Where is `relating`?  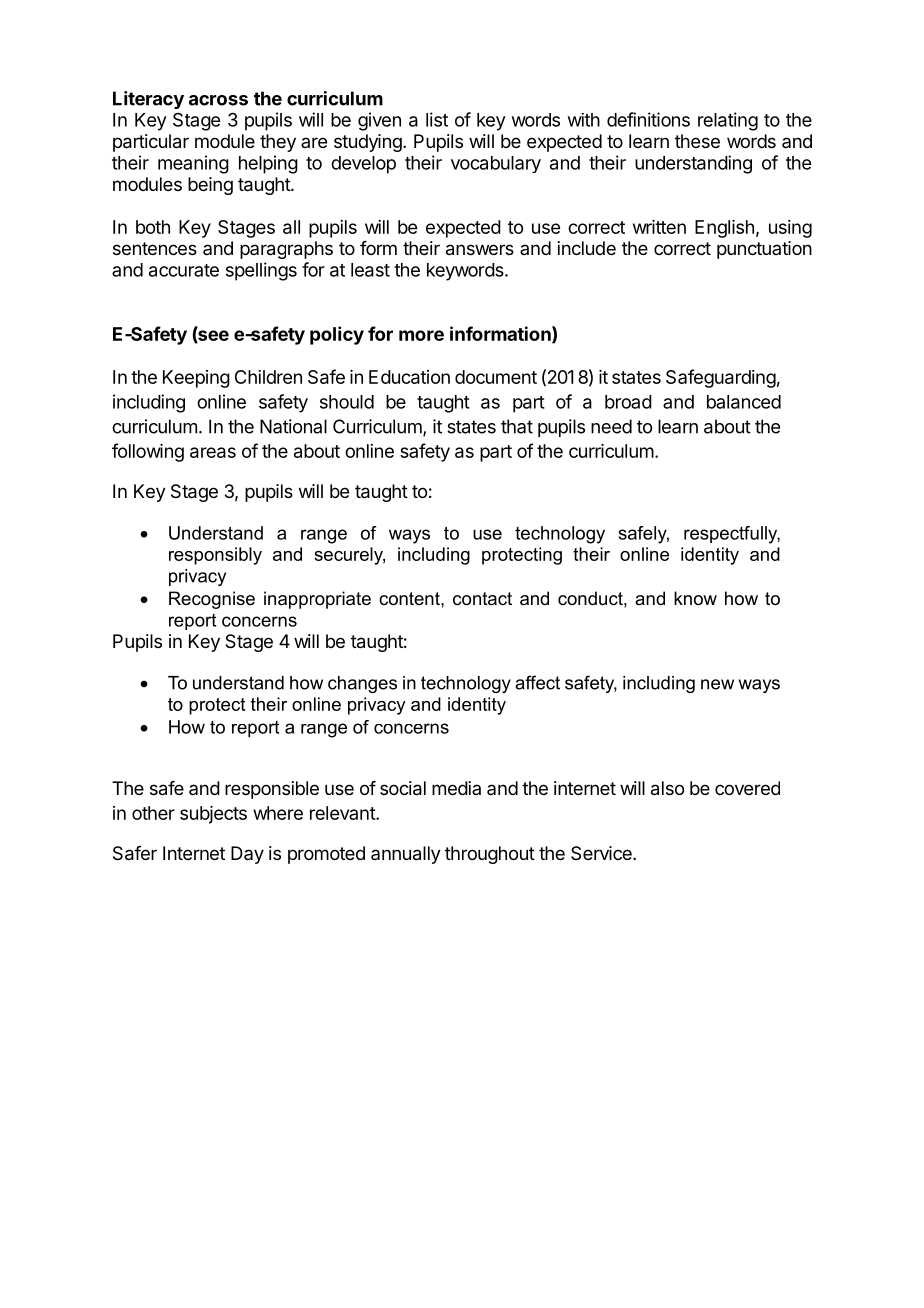
relating is located at coordinates (728, 121).
